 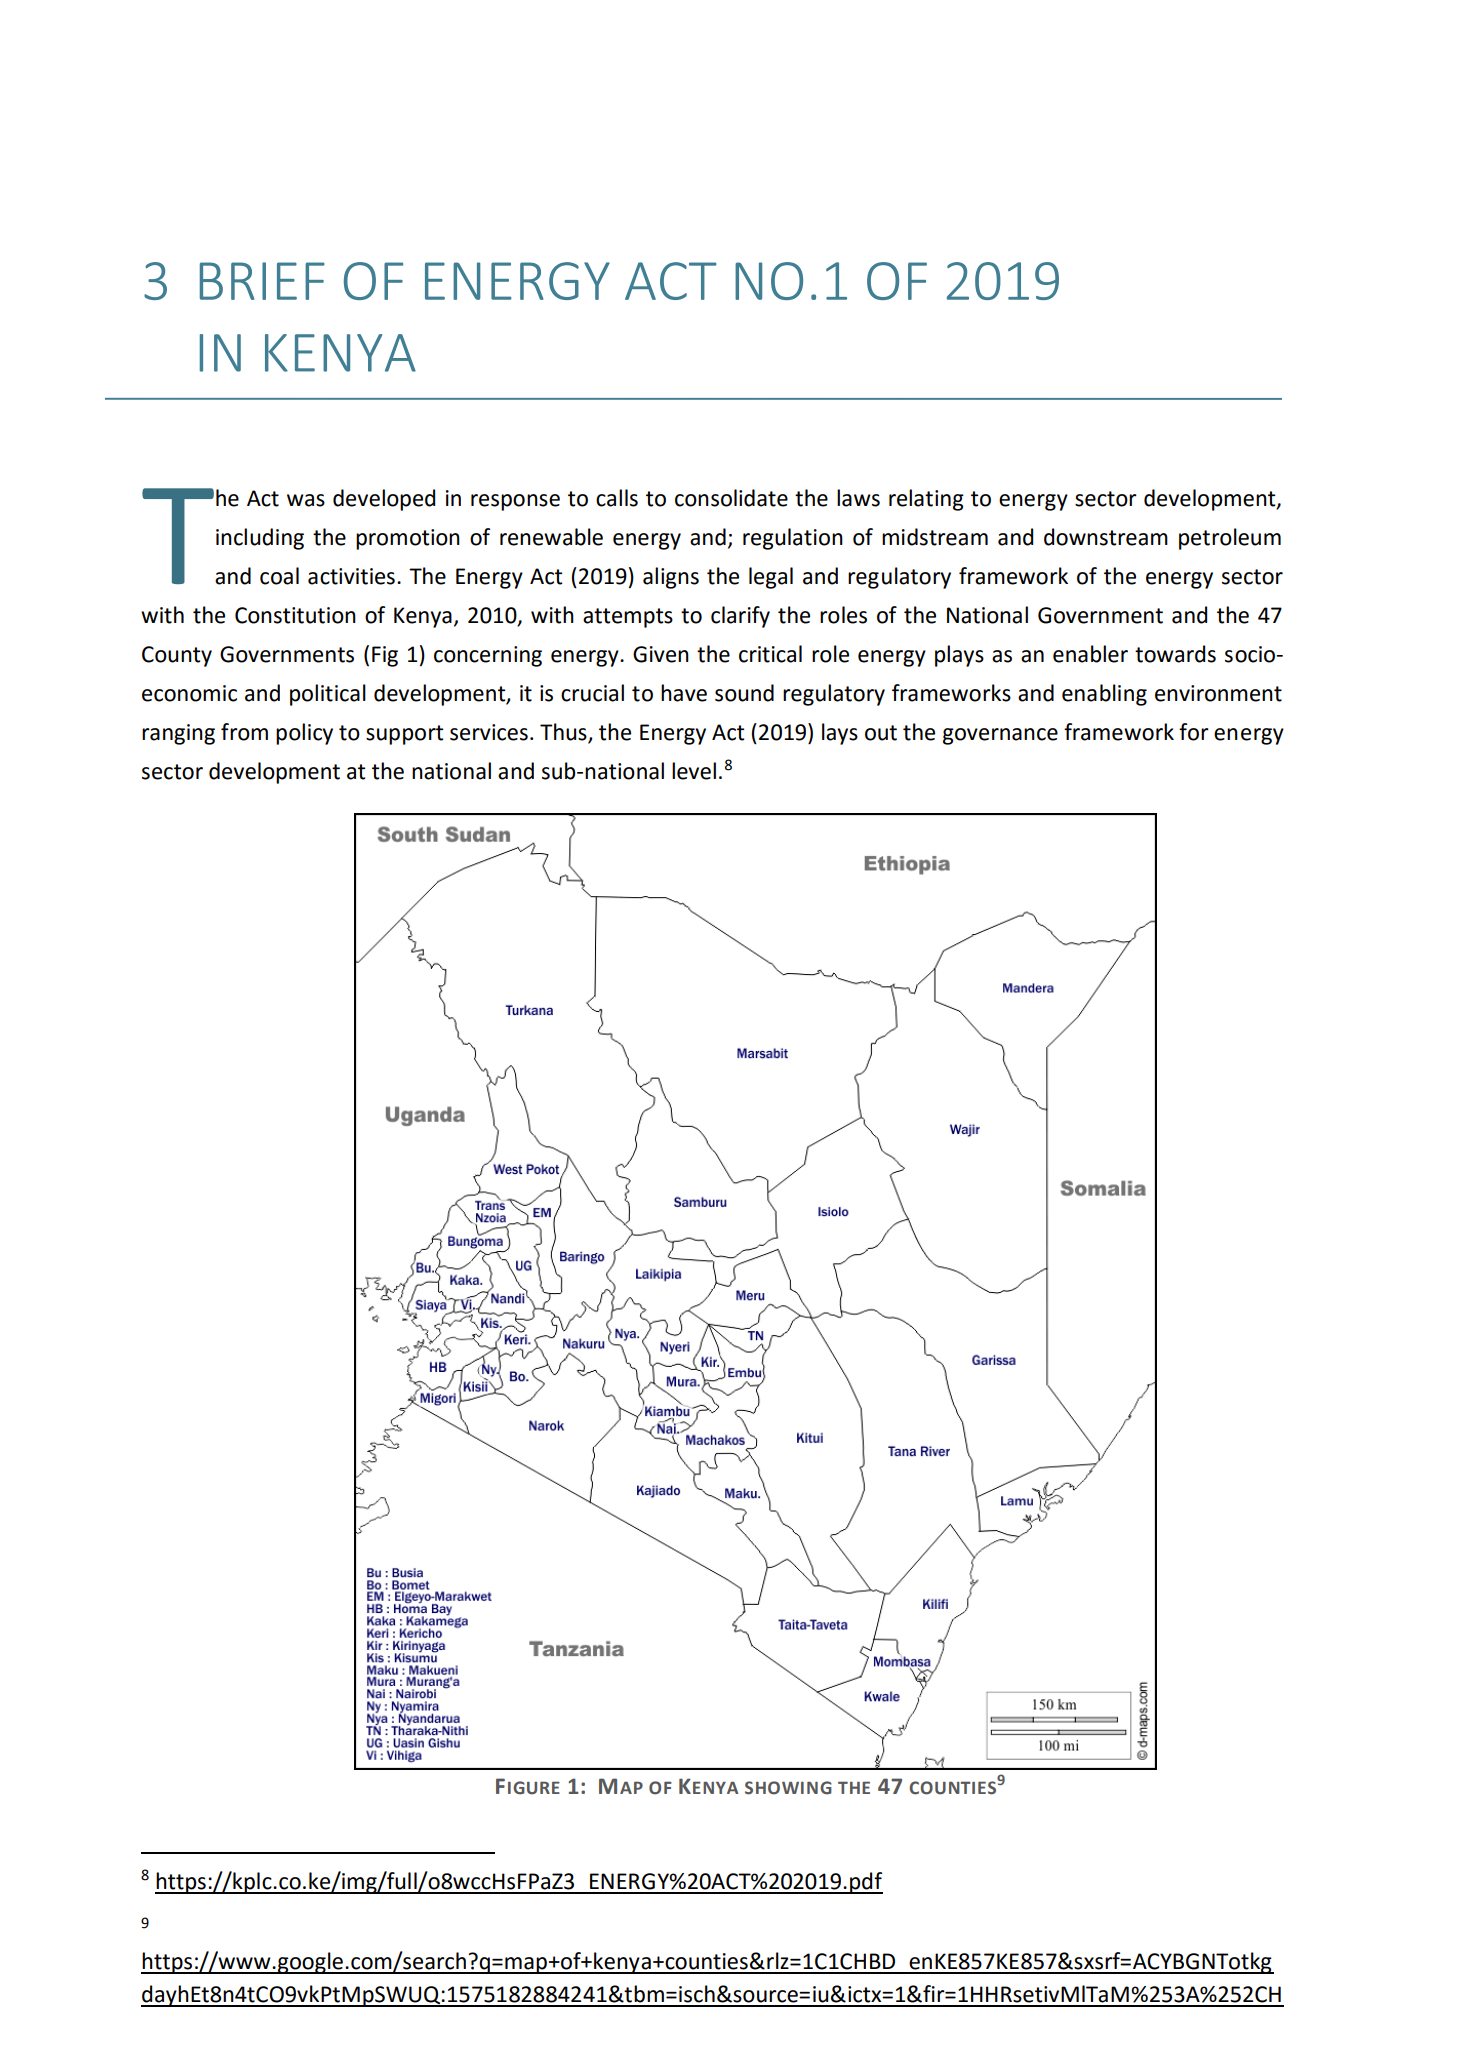 What do you see at coordinates (262, 281) in the screenshot?
I see `BRIEF` at bounding box center [262, 281].
